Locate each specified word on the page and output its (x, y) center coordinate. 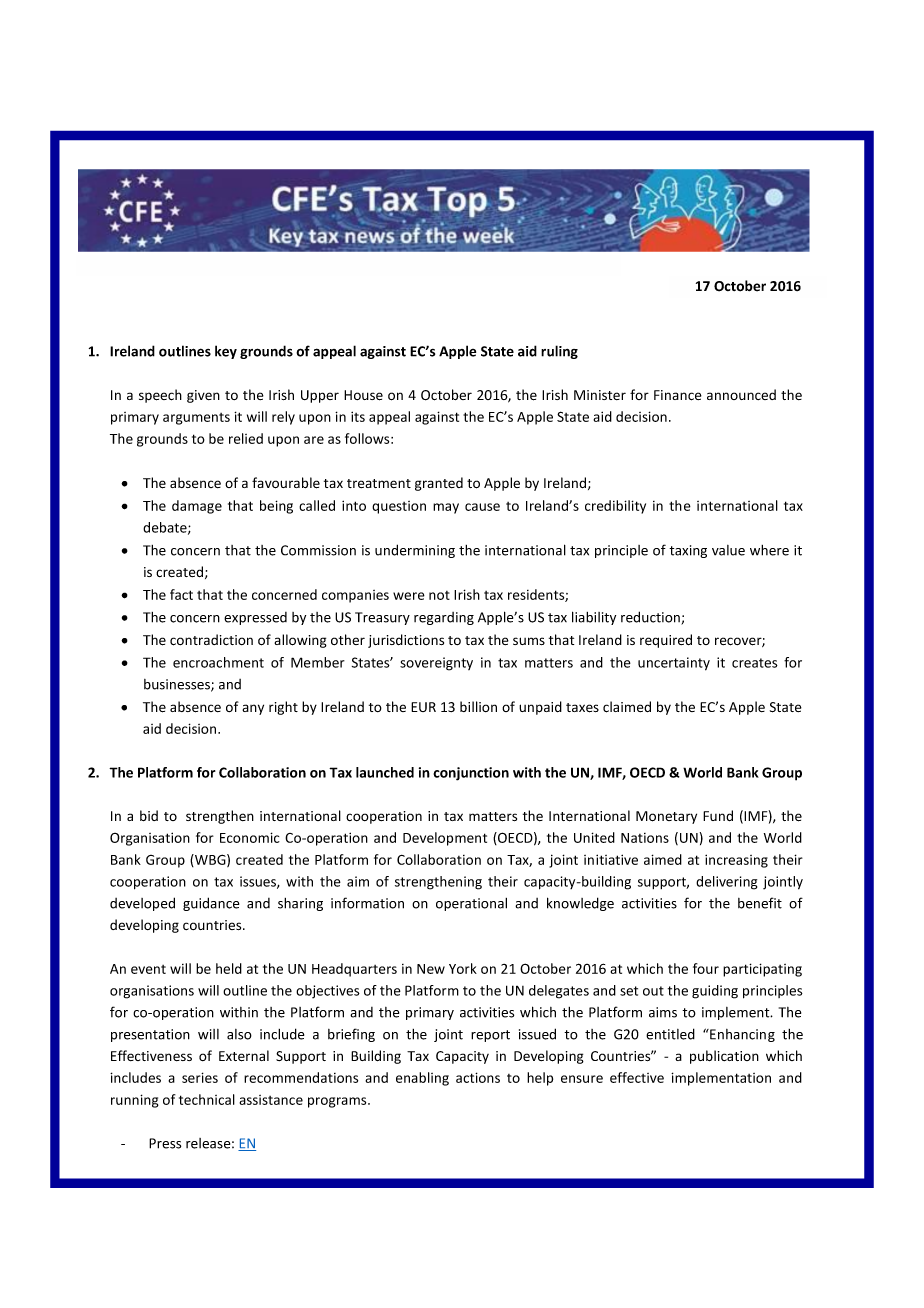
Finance (678, 395)
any (253, 709)
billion (478, 706)
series (200, 1077)
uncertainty (674, 664)
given (203, 396)
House (363, 395)
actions (478, 1077)
